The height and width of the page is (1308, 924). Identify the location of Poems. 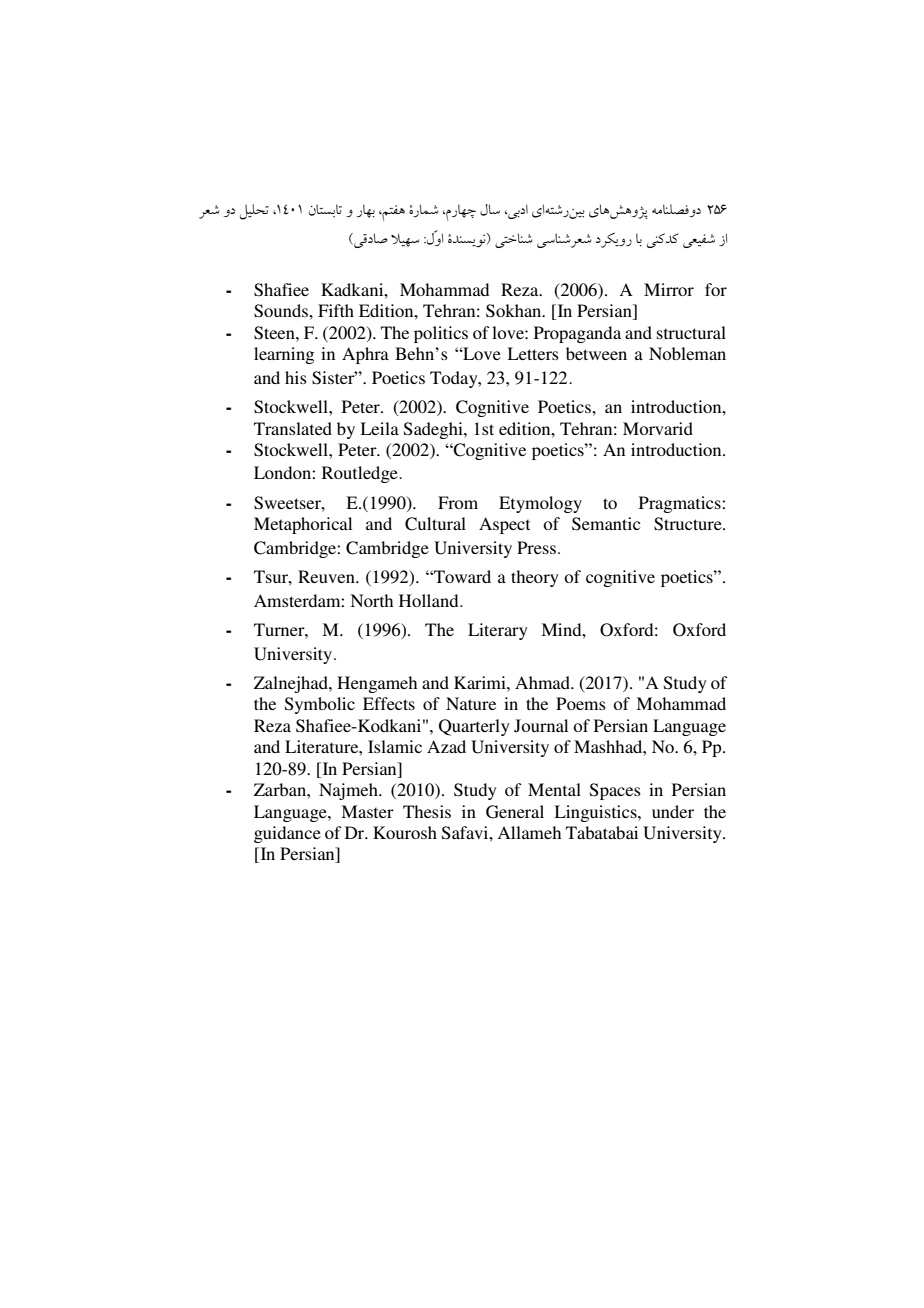
(581, 703).
